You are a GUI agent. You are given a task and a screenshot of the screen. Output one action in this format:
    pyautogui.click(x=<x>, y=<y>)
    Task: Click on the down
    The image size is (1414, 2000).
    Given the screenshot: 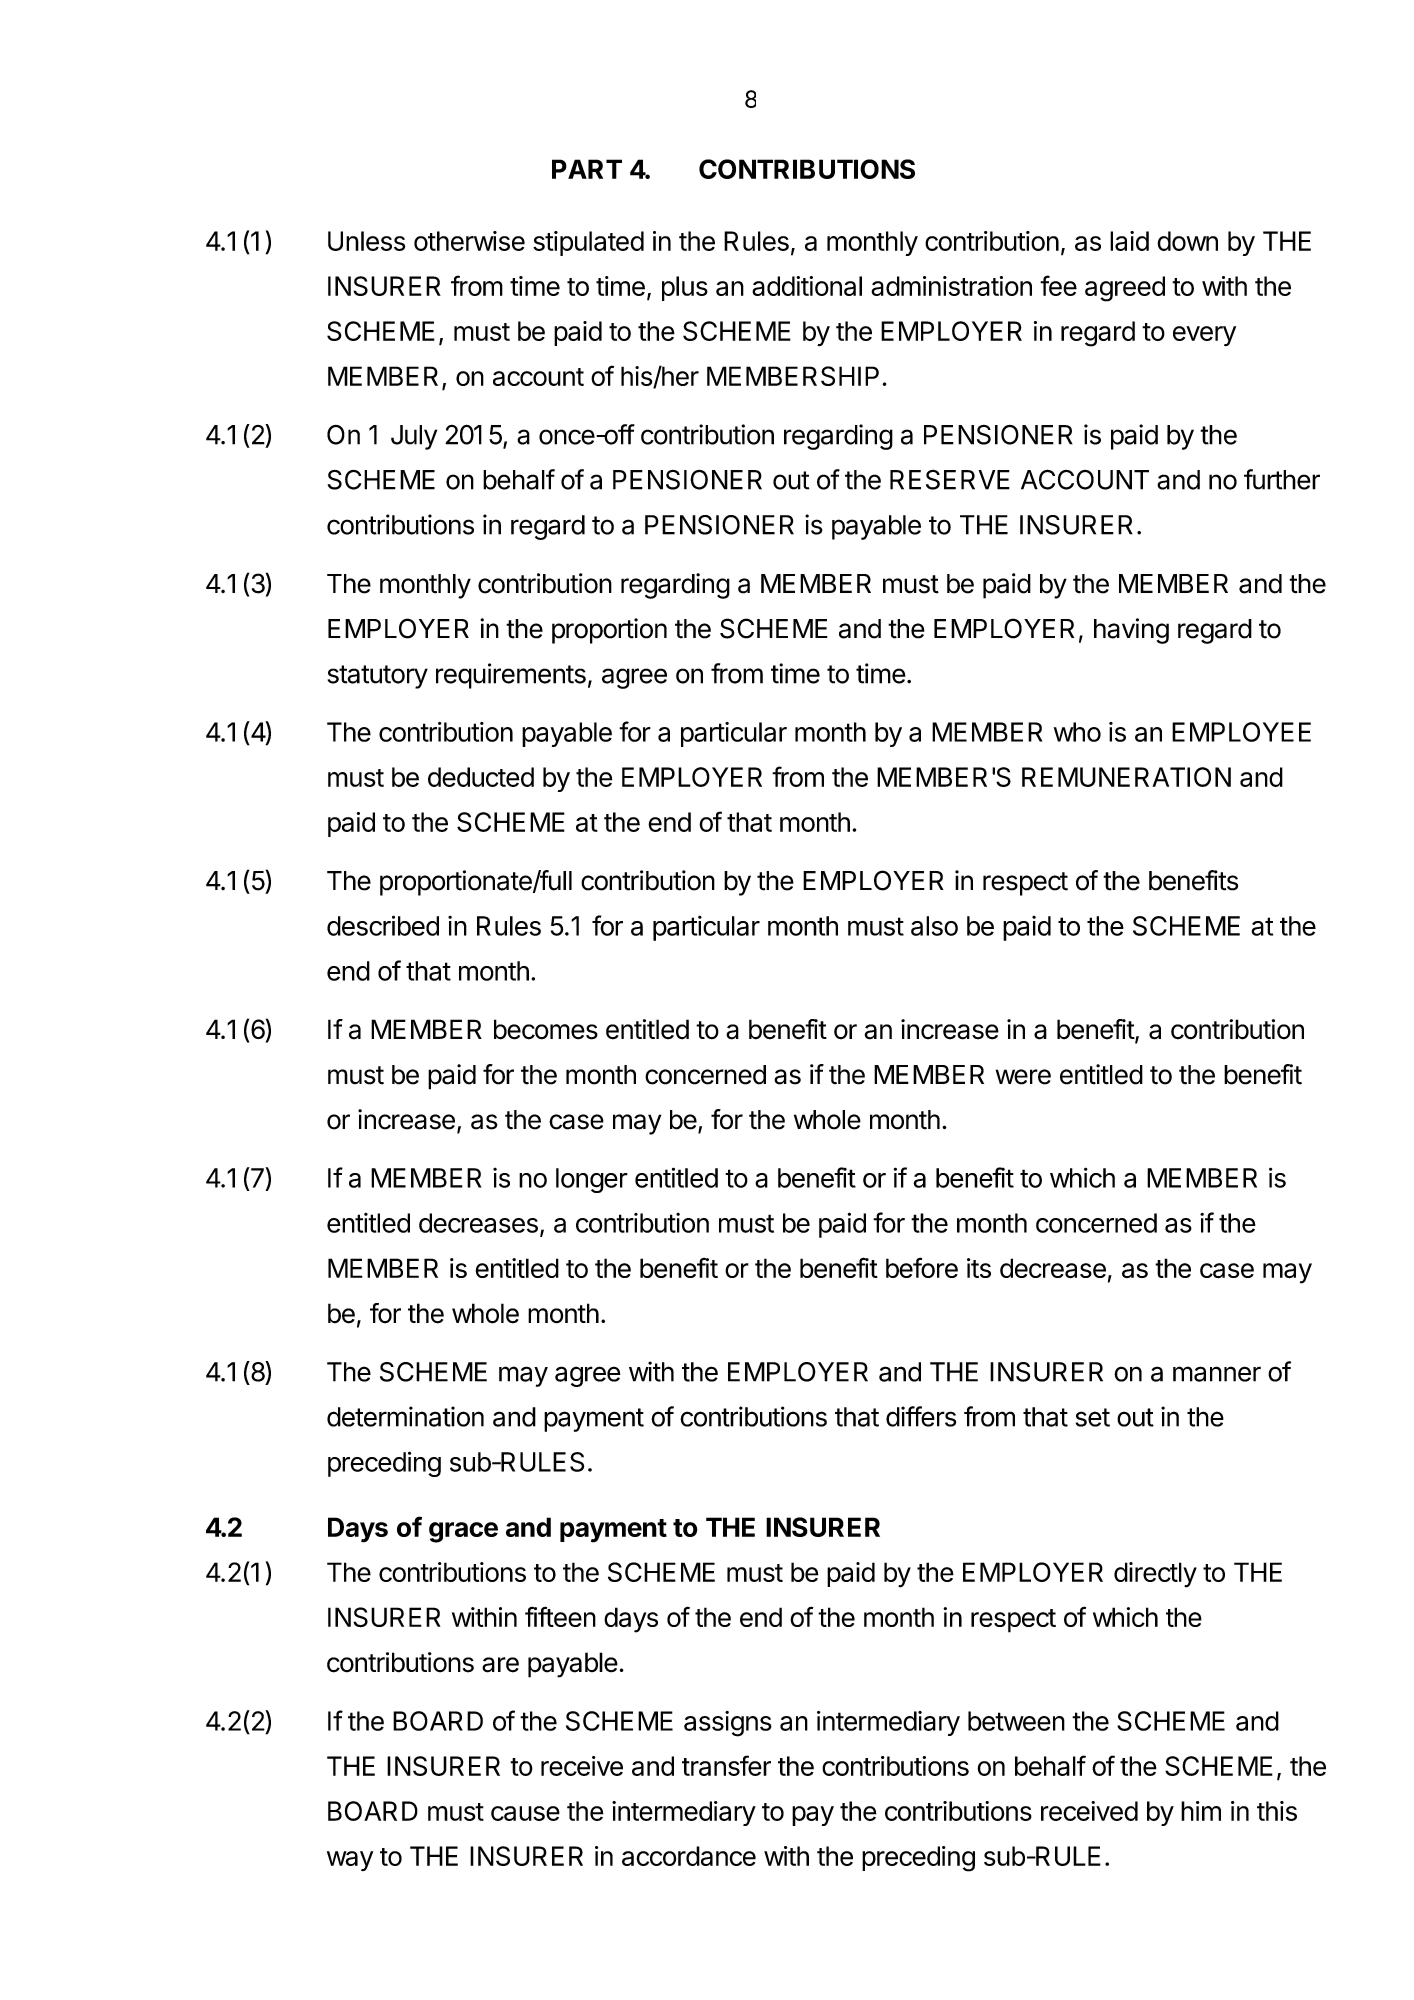 What is the action you would take?
    pyautogui.click(x=1187, y=241)
